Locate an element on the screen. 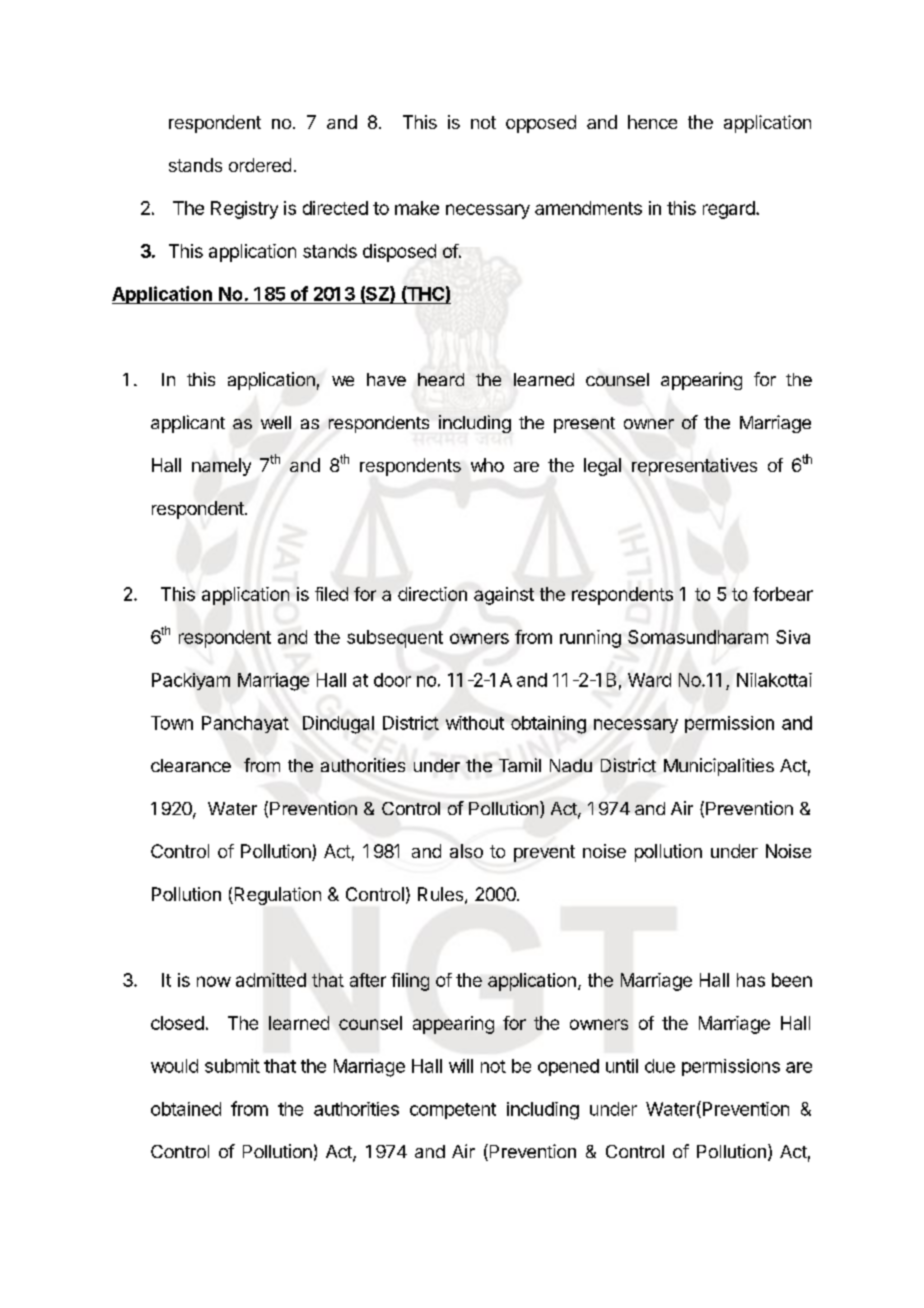  opposed is located at coordinates (541, 124).
